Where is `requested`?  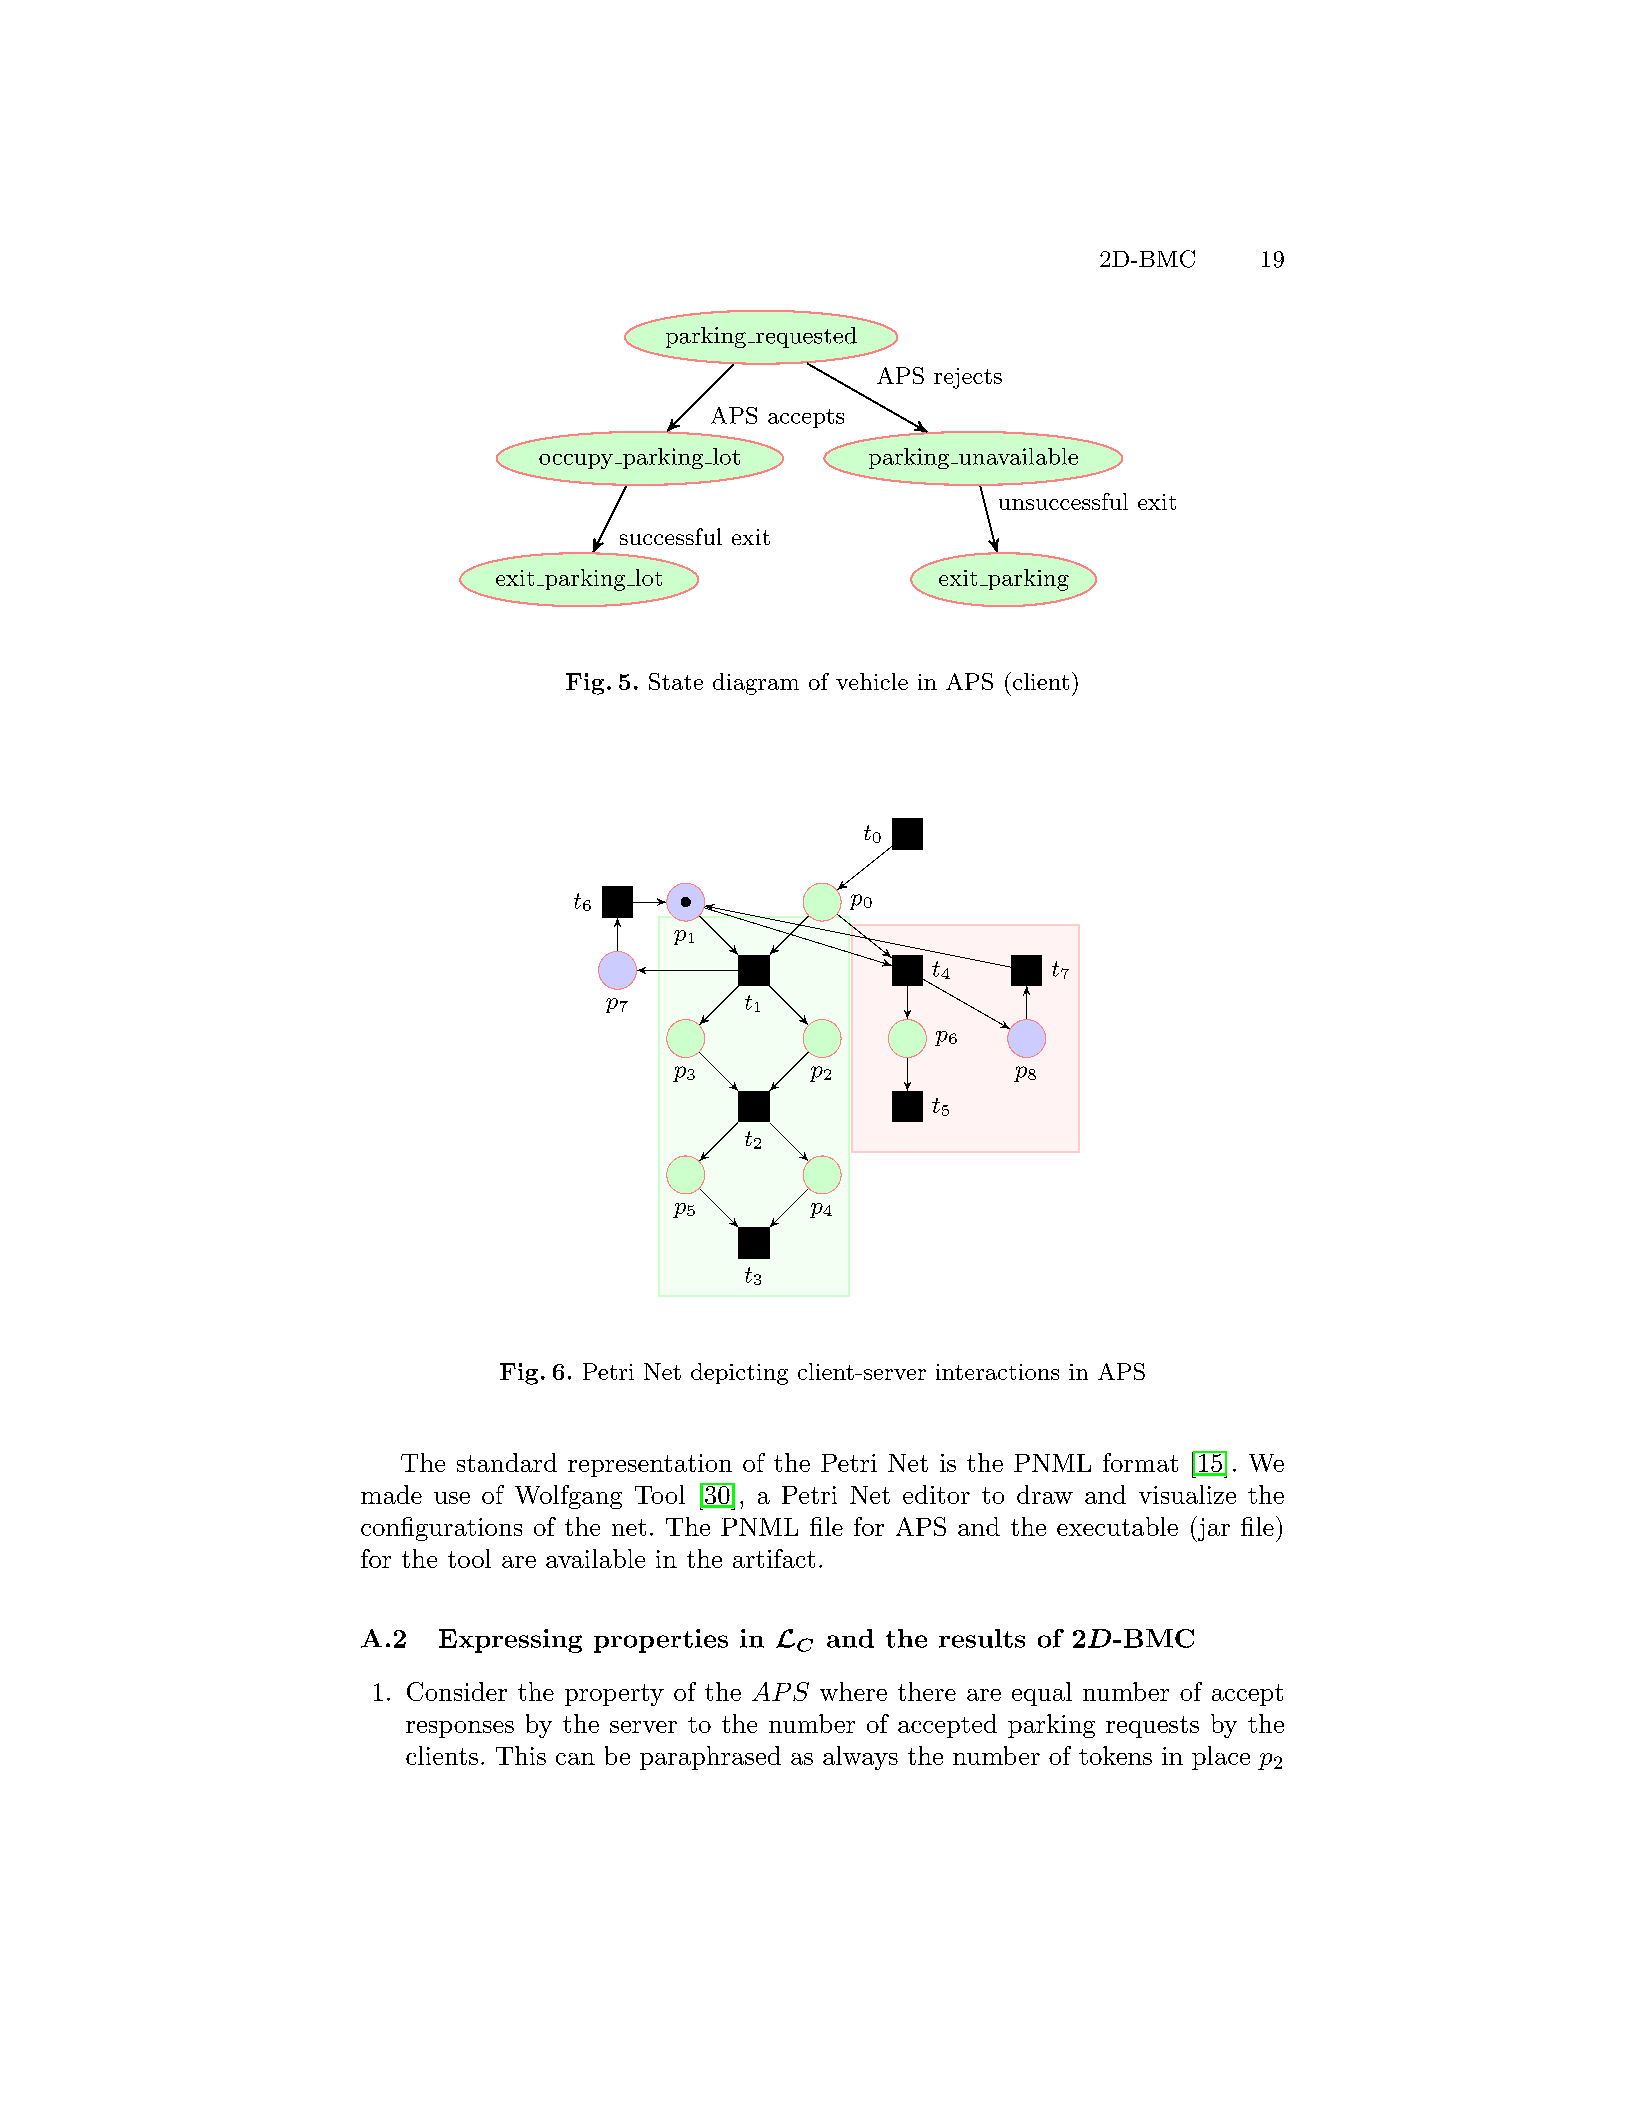
requested is located at coordinates (805, 337).
